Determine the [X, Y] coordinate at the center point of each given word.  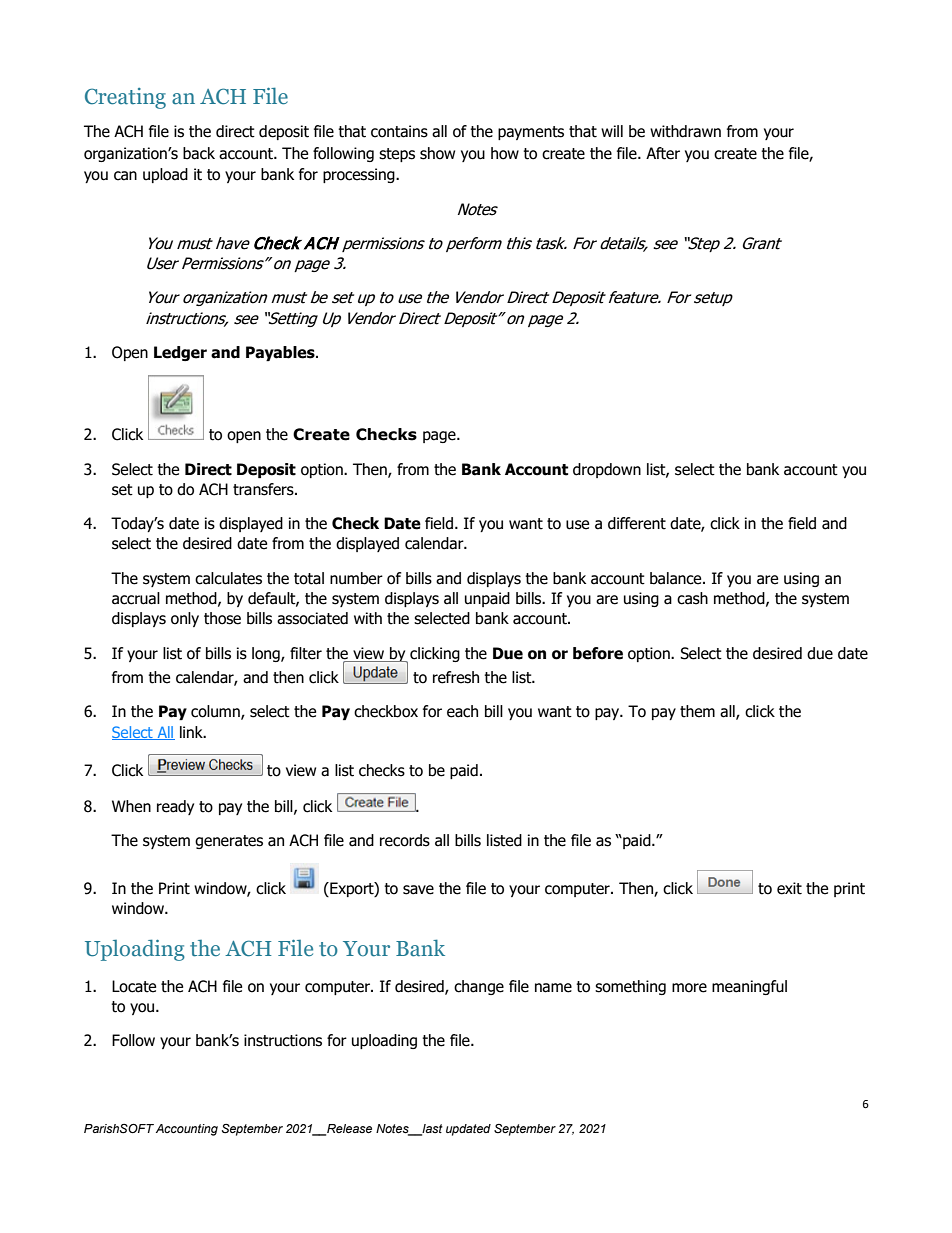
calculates [228, 578]
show [437, 153]
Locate [134, 986]
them [697, 711]
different [637, 523]
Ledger [180, 353]
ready [175, 807]
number [356, 578]
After [663, 153]
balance [677, 578]
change [479, 987]
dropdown [607, 470]
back [199, 153]
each [462, 711]
